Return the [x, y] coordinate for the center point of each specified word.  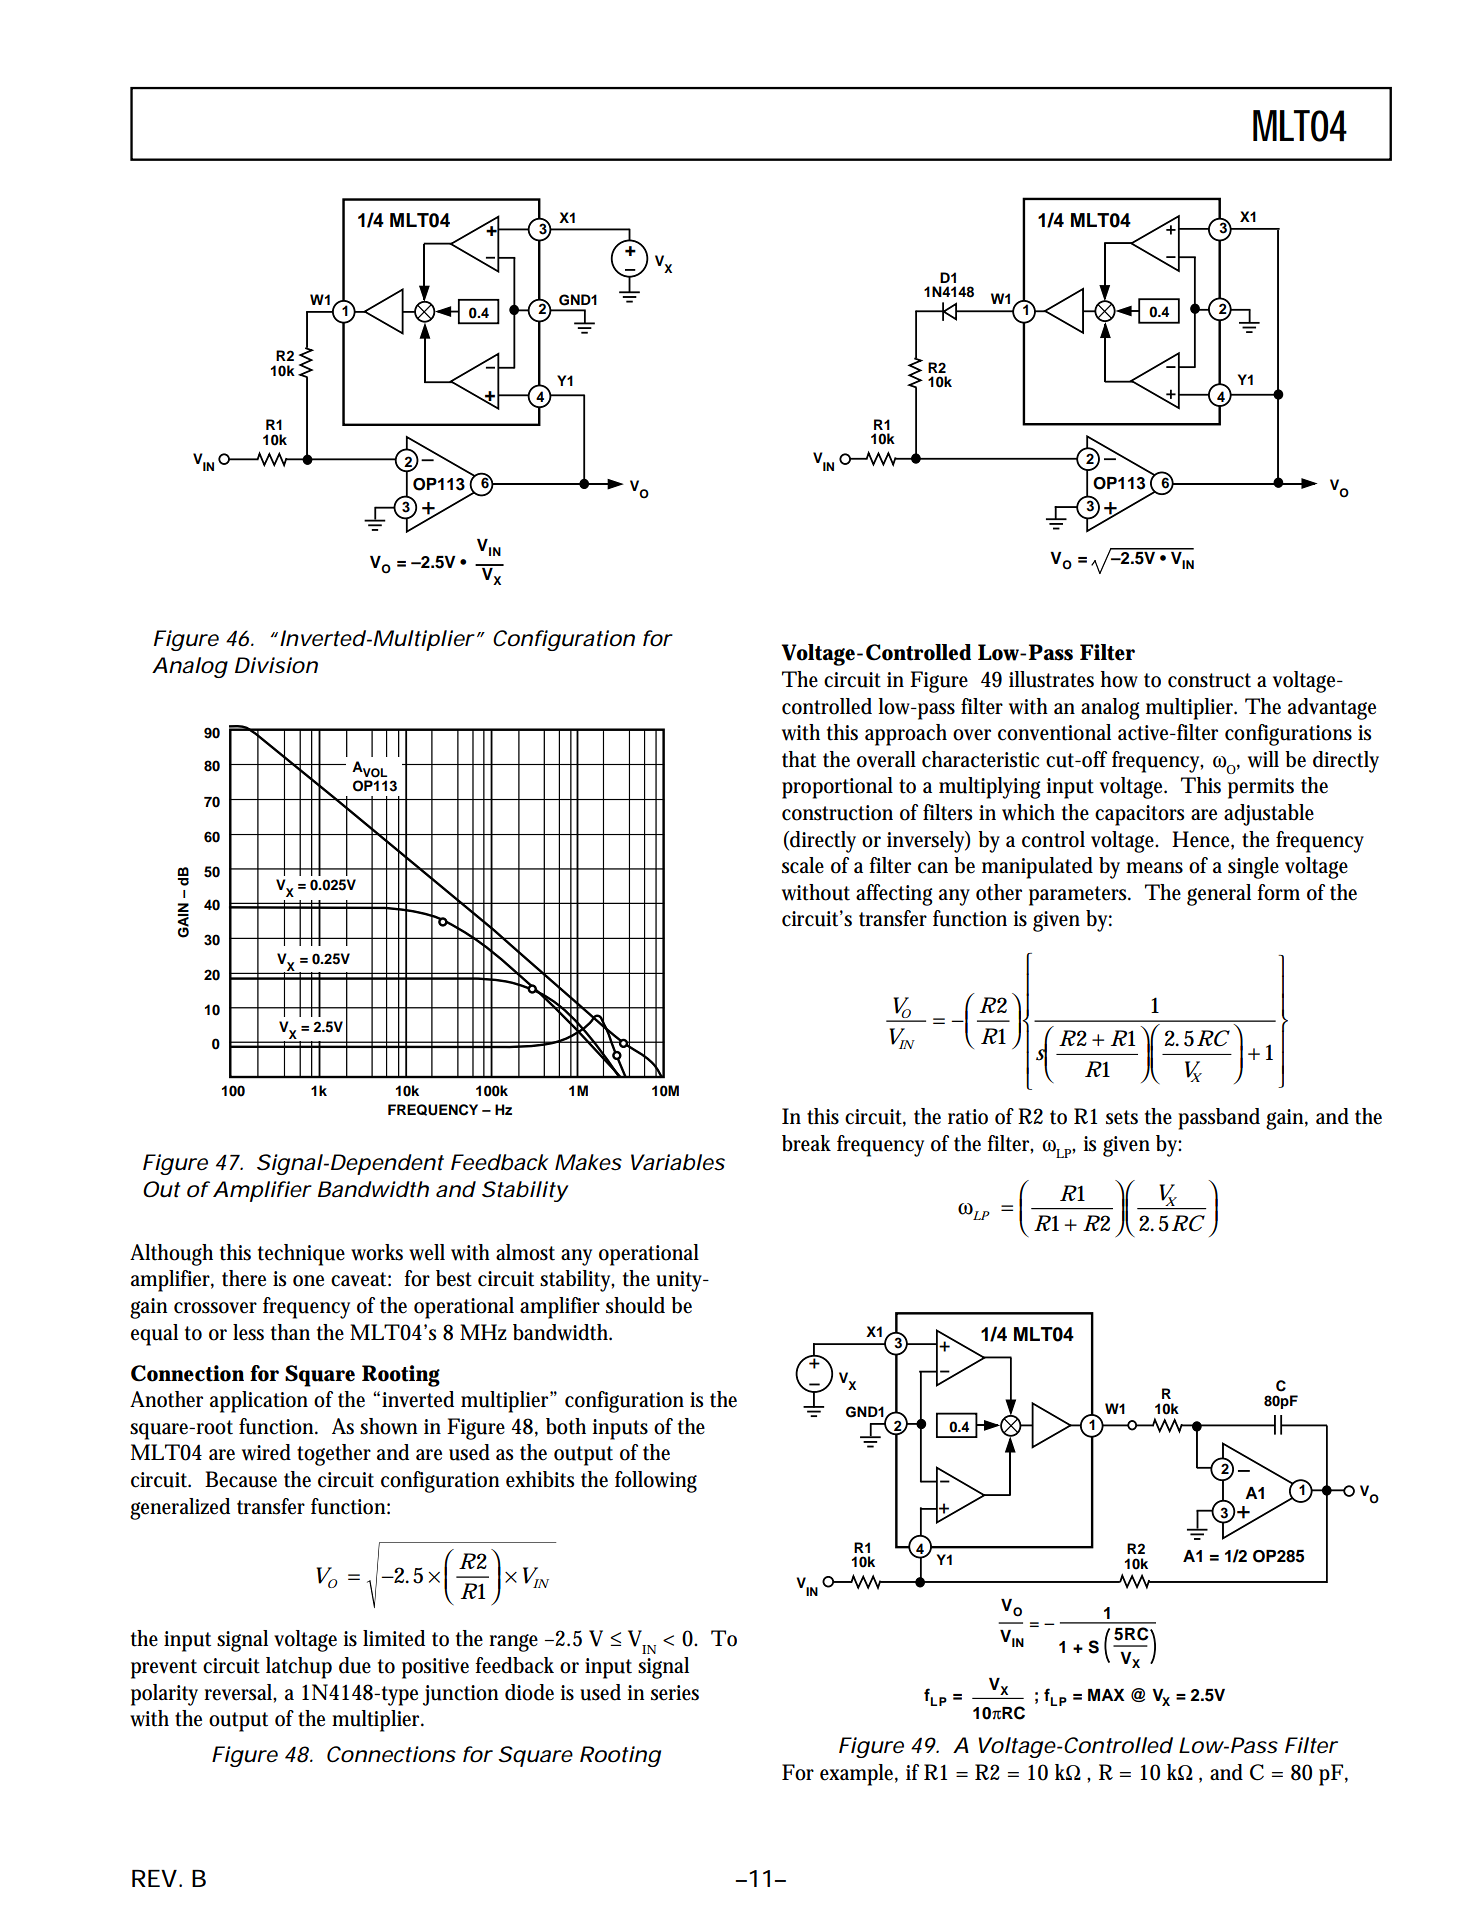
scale [803, 865]
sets [1122, 1117]
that [799, 759]
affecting [894, 895]
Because [241, 1479]
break [806, 1143]
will [1263, 759]
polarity [164, 1695]
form [1278, 892]
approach [906, 735]
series [675, 1693]
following [656, 1482]
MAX [1106, 1695]
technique [301, 1255]
